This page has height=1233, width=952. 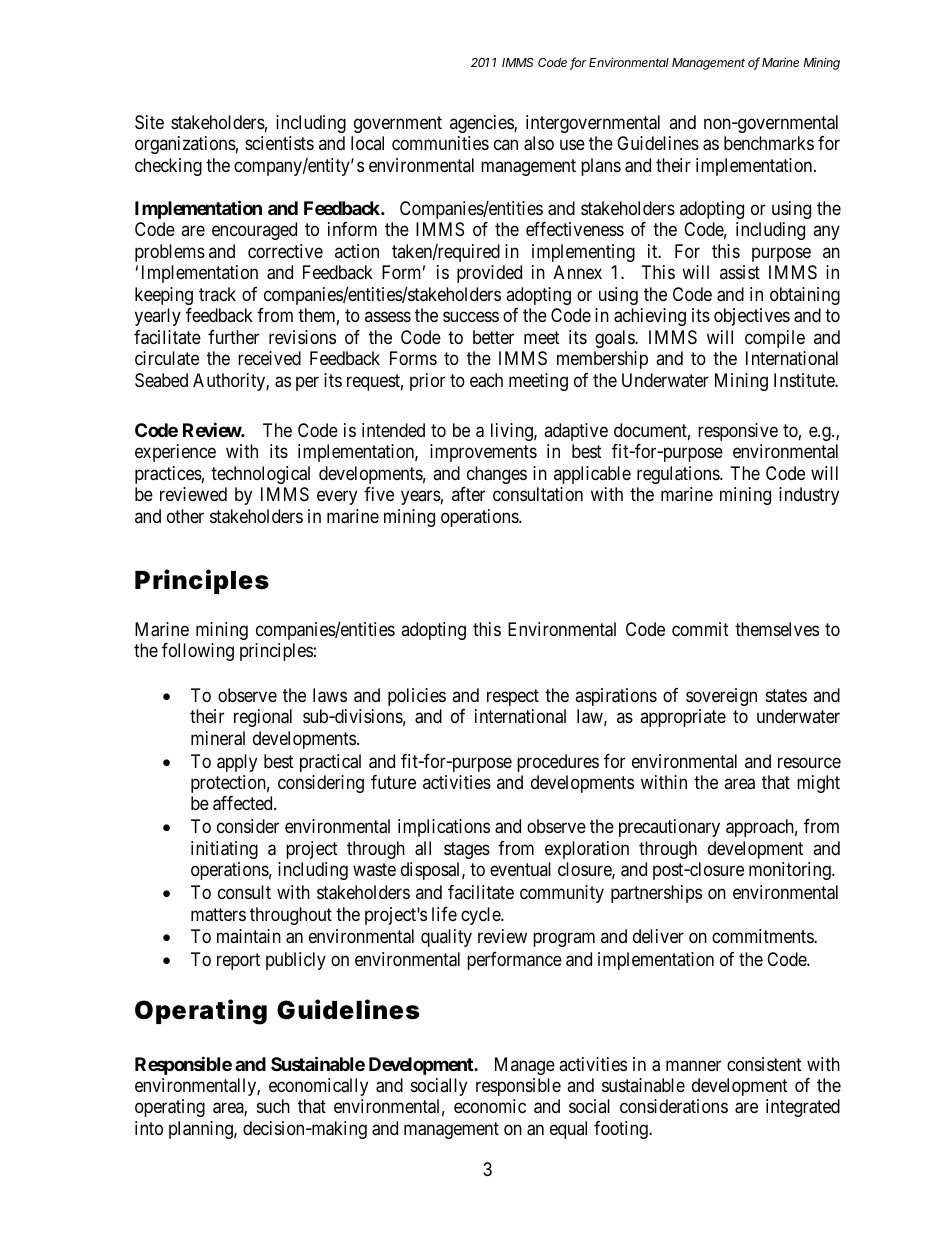 What do you see at coordinates (513, 697) in the page?
I see `respect` at bounding box center [513, 697].
